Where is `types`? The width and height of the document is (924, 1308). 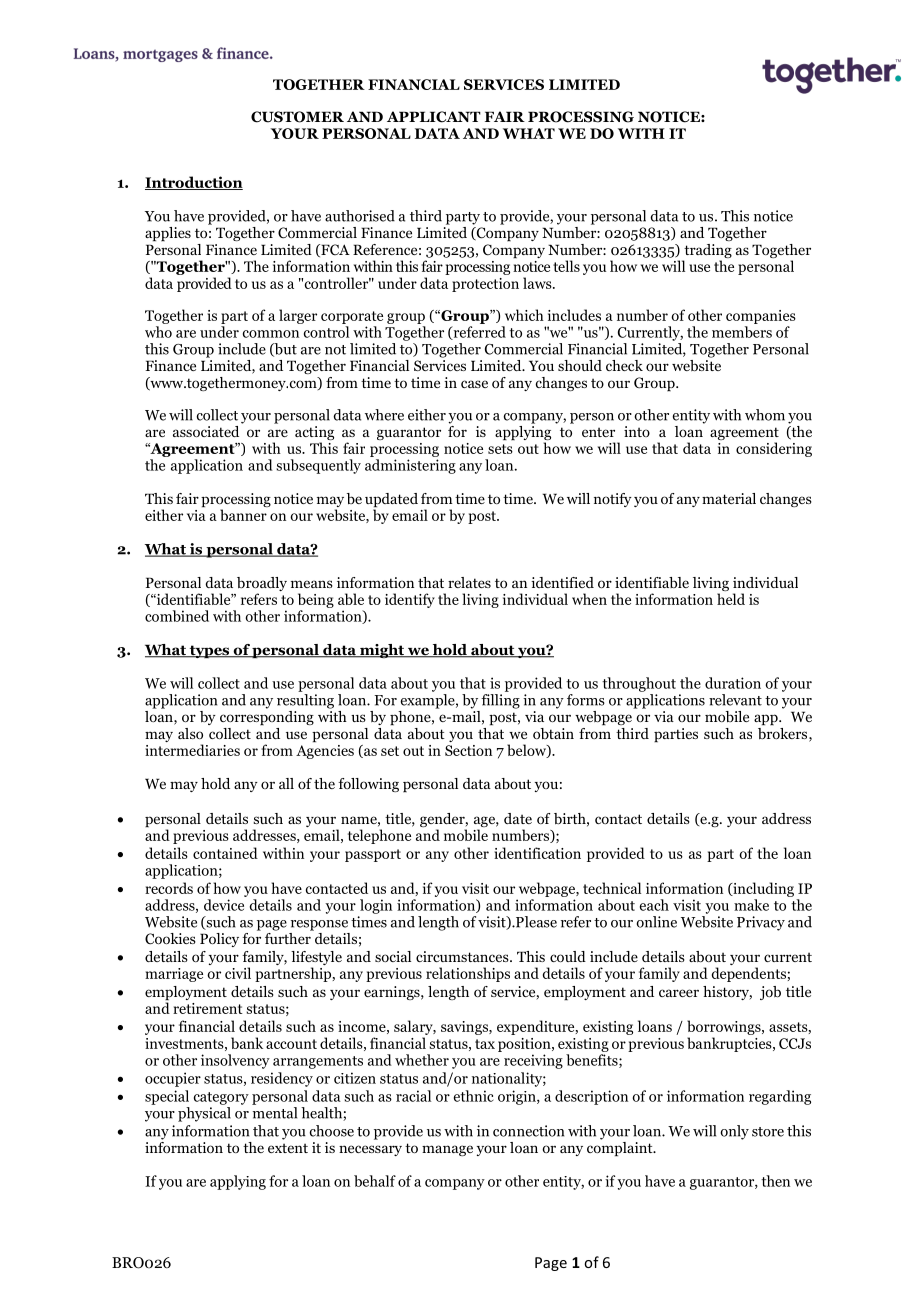
types is located at coordinates (209, 651).
